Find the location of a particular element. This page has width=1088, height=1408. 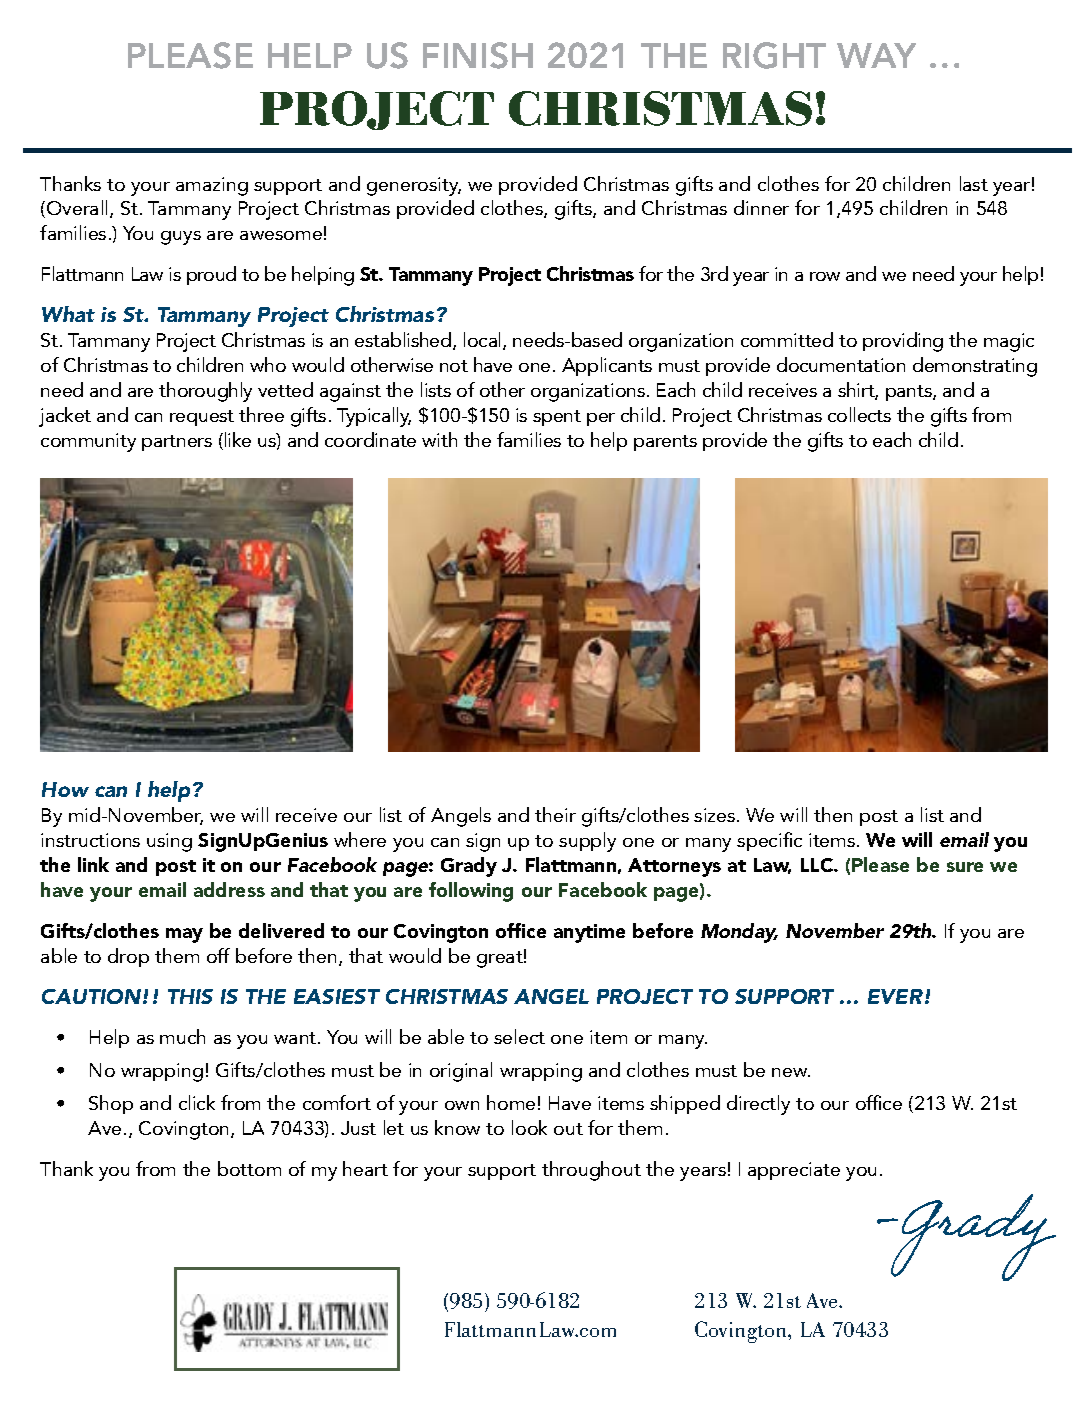

FINISH is located at coordinates (478, 55).
